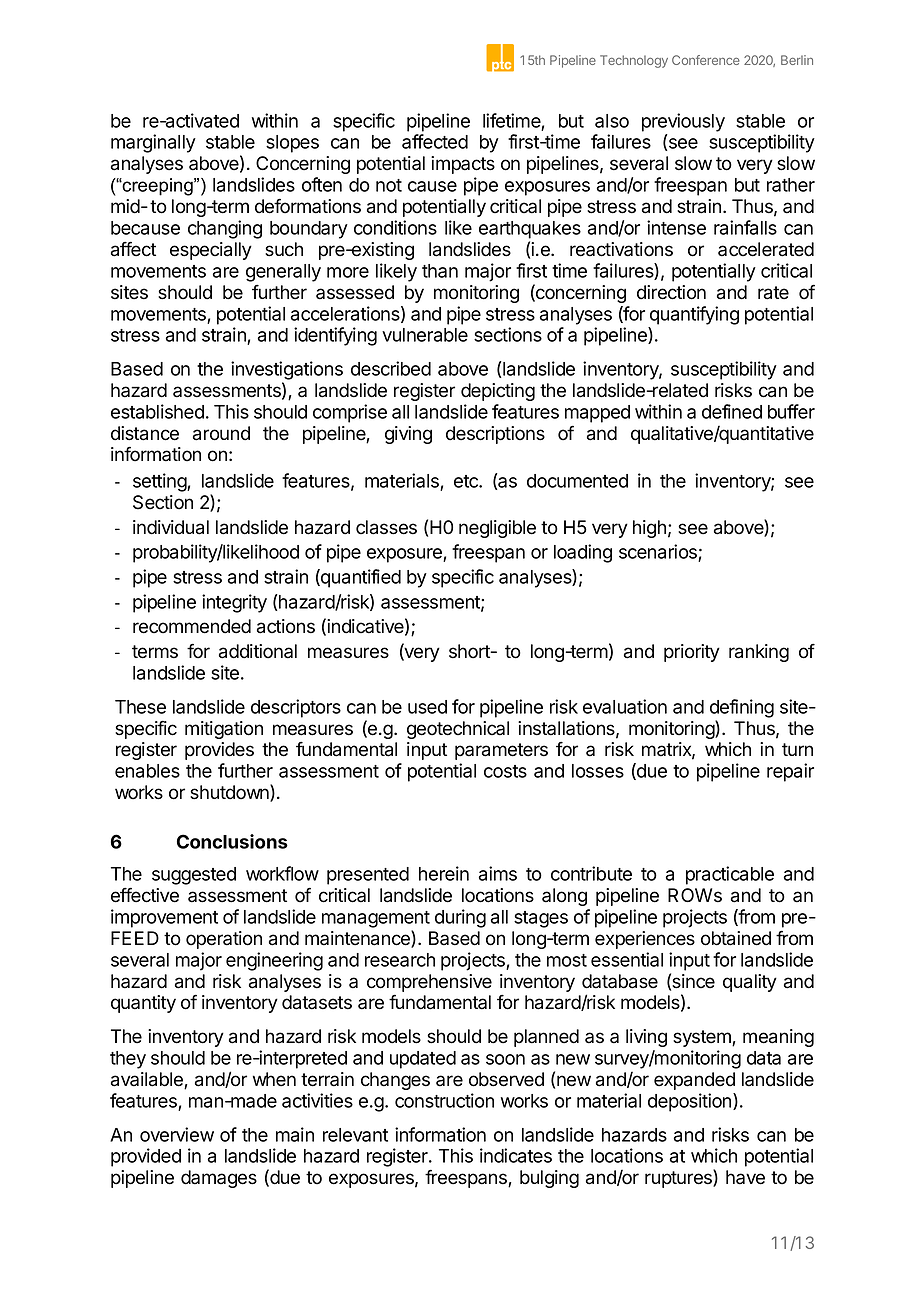 The width and height of the screenshot is (924, 1308). What do you see at coordinates (427, 707) in the screenshot?
I see `used` at bounding box center [427, 707].
